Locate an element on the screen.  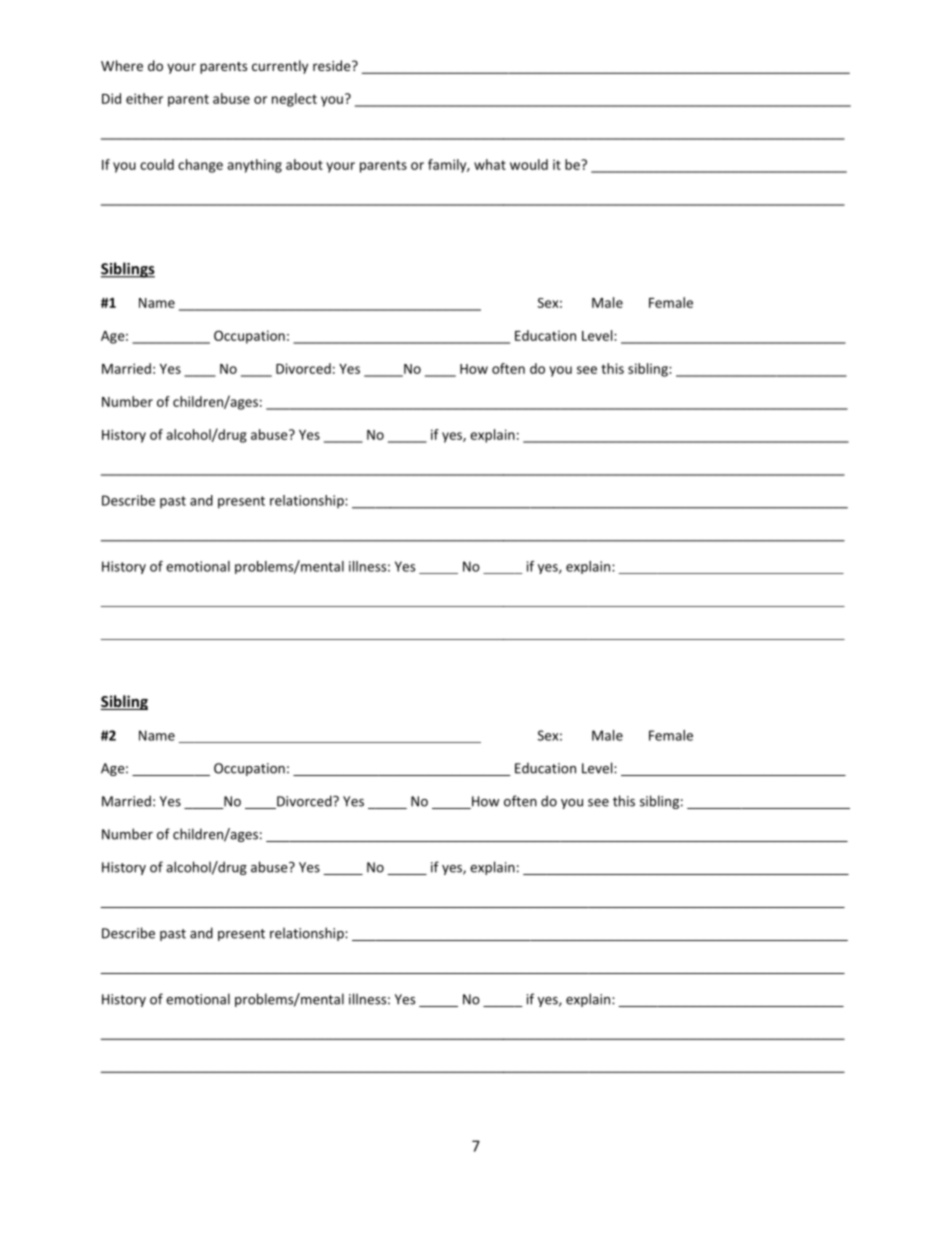
neglect is located at coordinates (294, 100).
